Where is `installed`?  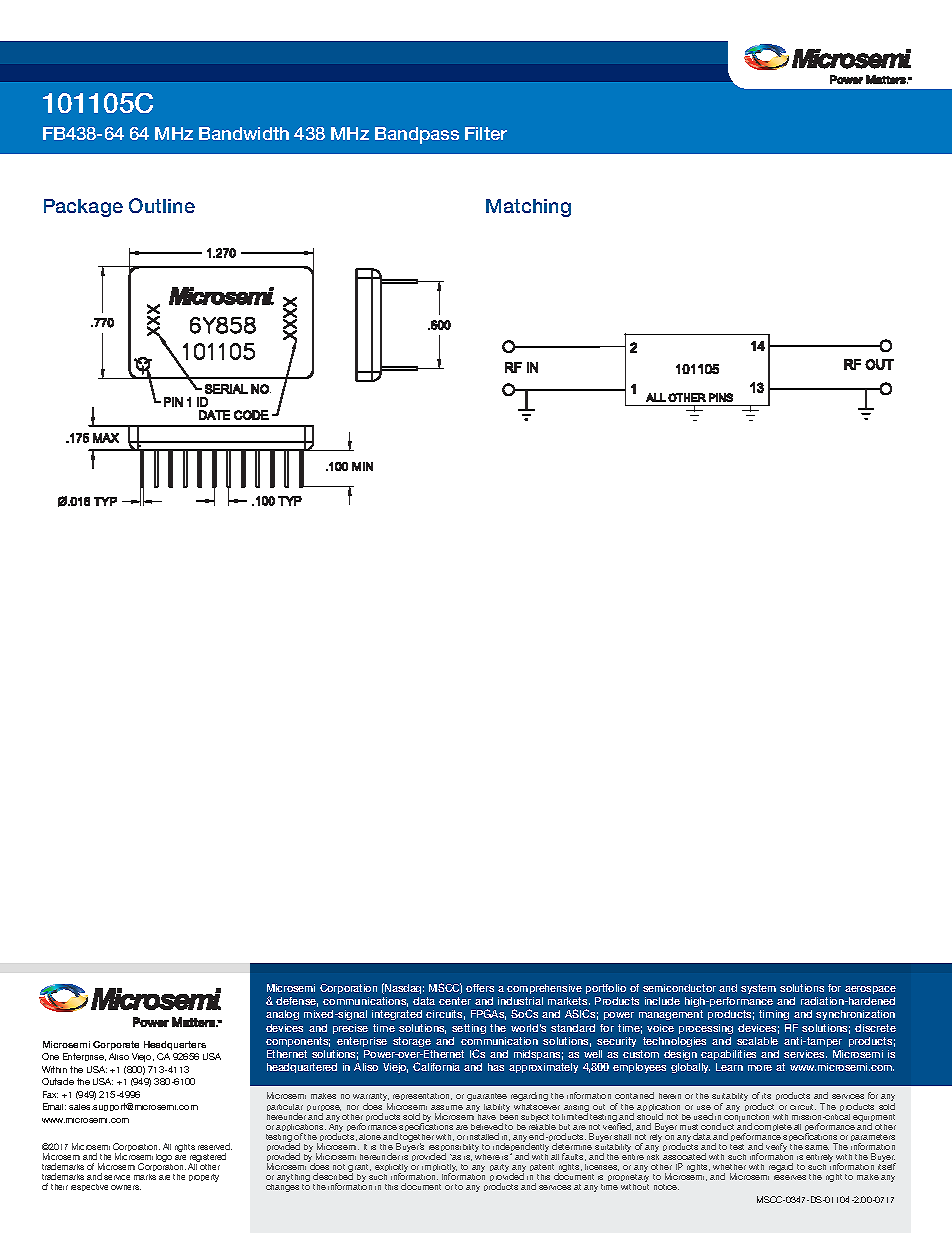 installed is located at coordinates (483, 1136).
